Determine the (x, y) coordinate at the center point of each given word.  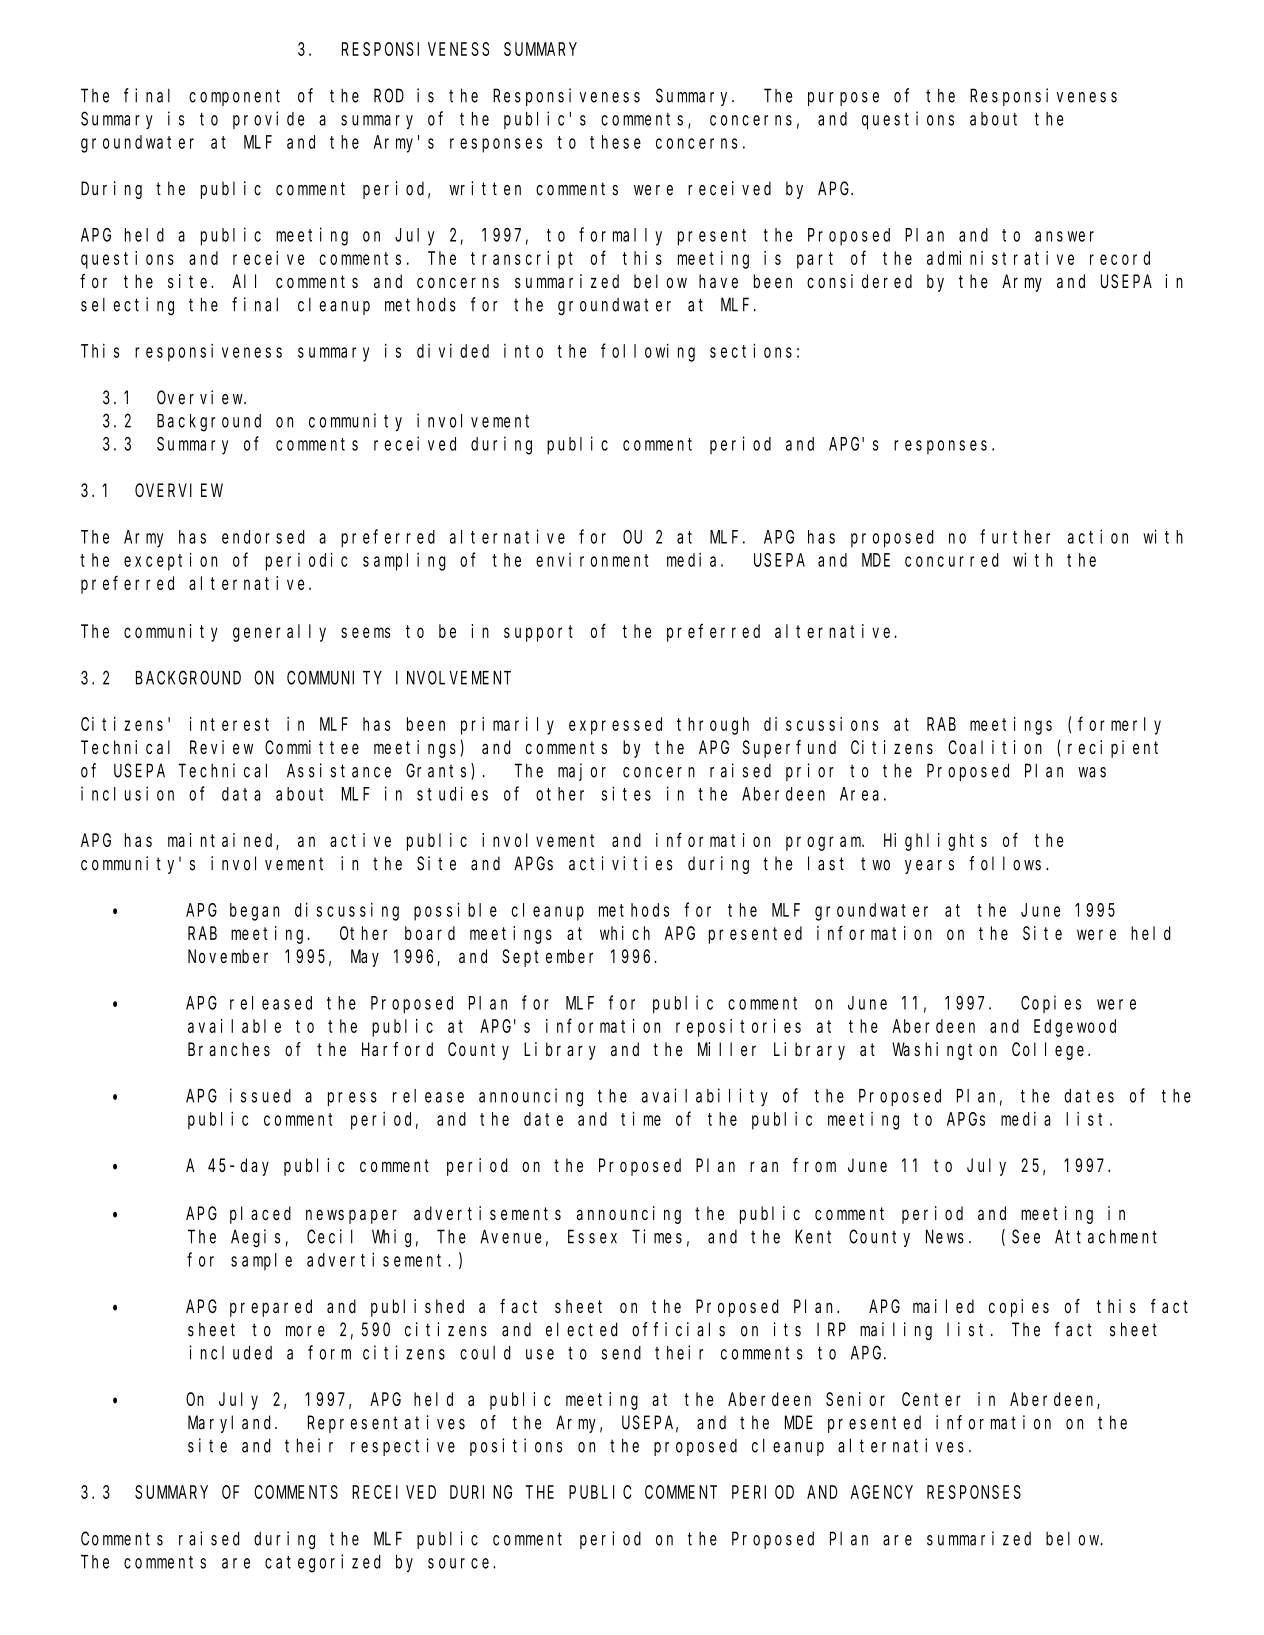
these (615, 142)
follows (1008, 863)
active (360, 840)
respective (403, 1447)
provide (268, 120)
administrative (1000, 258)
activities (620, 863)
